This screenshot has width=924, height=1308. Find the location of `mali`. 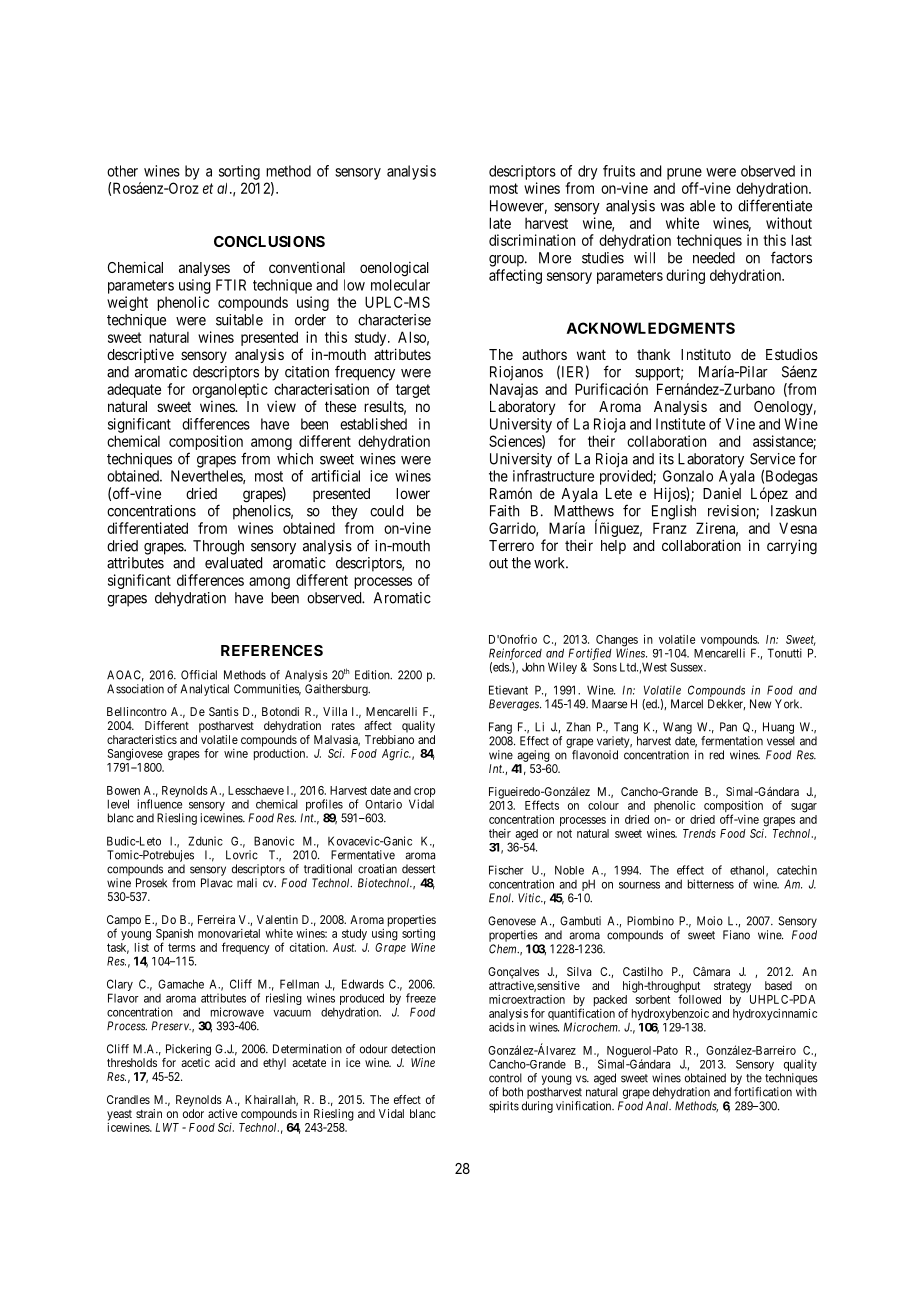

mali is located at coordinates (247, 883).
